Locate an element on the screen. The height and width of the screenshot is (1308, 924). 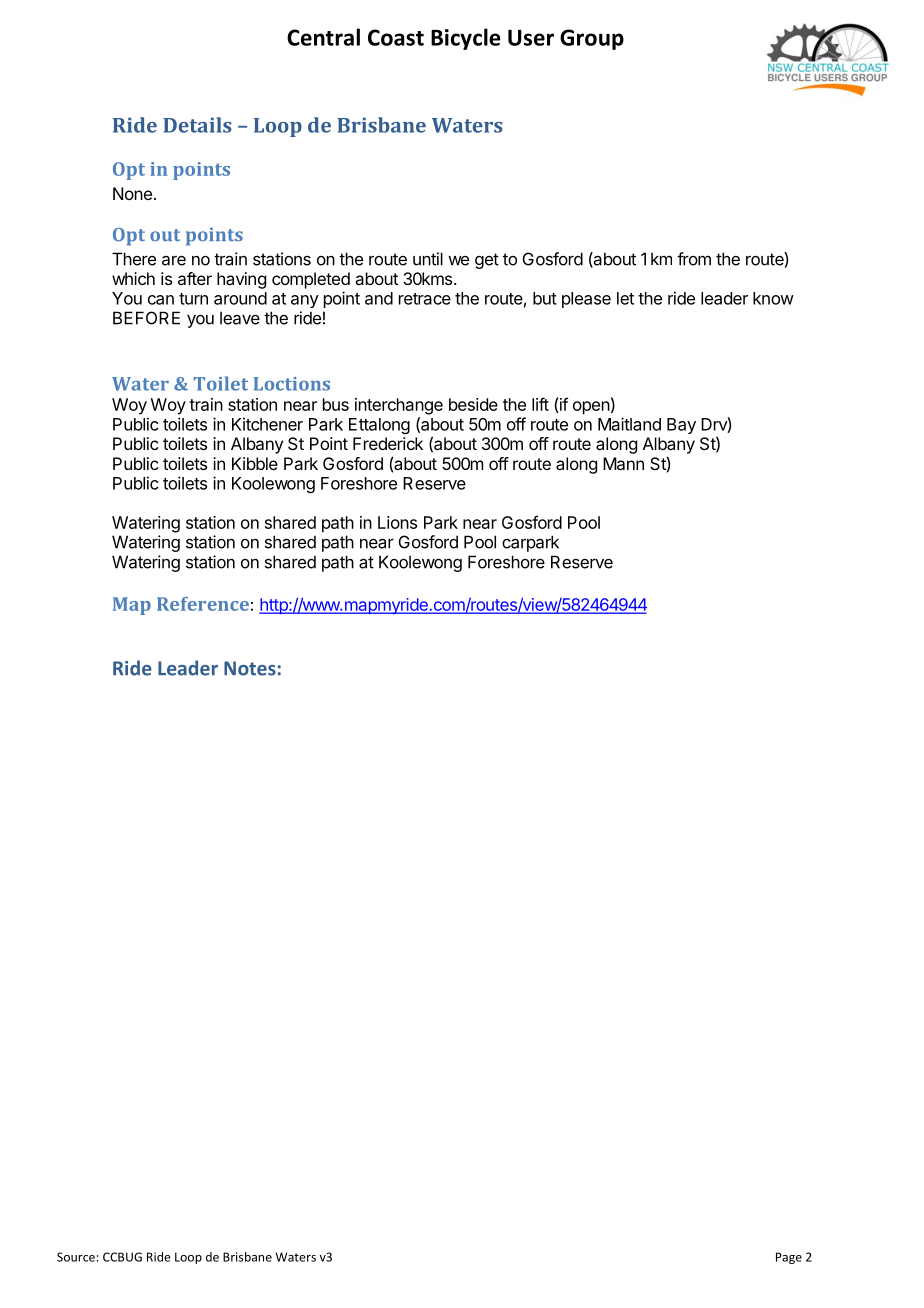
Kibble is located at coordinates (255, 463).
